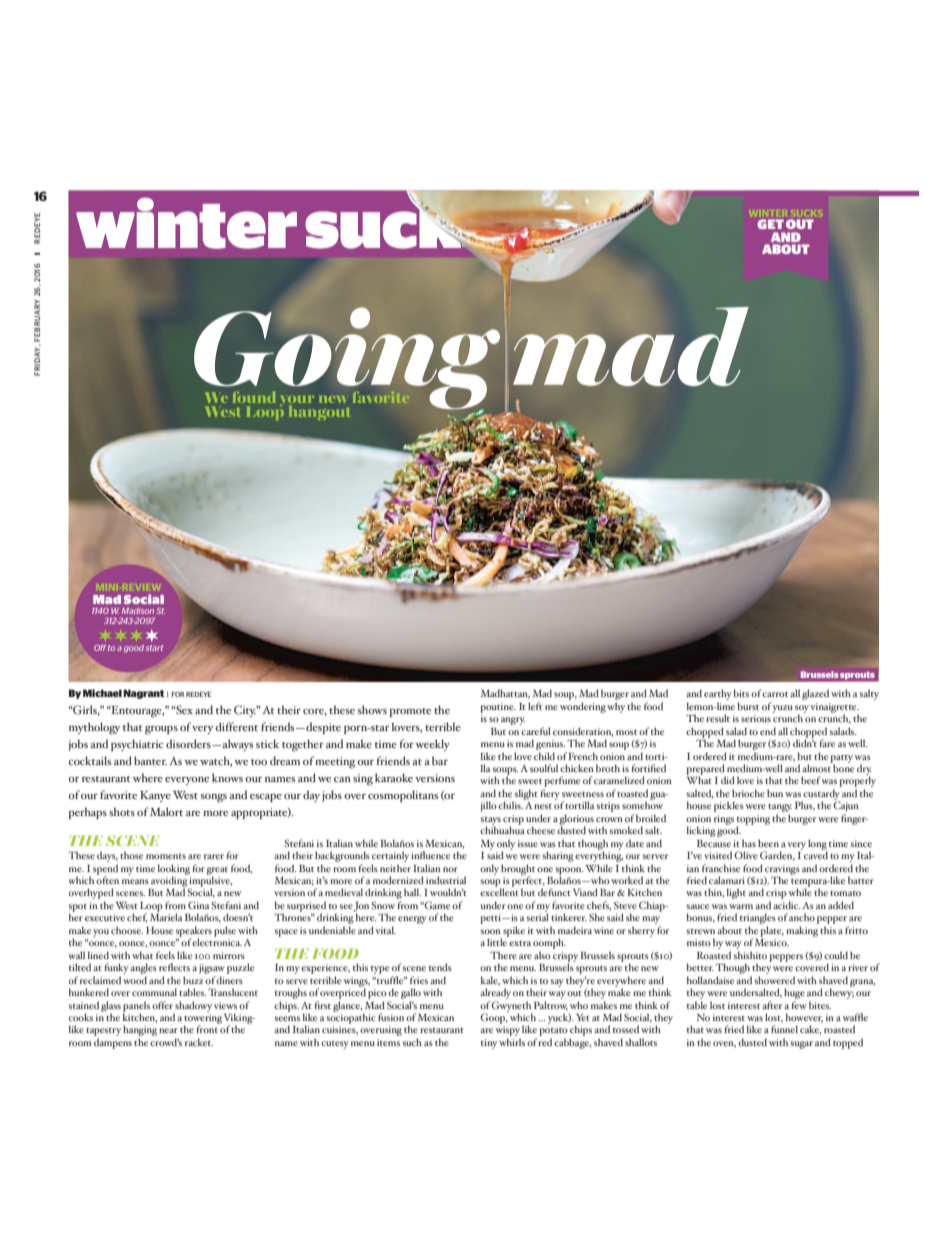 This page has height=1233, width=952. What do you see at coordinates (161, 730) in the page?
I see `groups` at bounding box center [161, 730].
